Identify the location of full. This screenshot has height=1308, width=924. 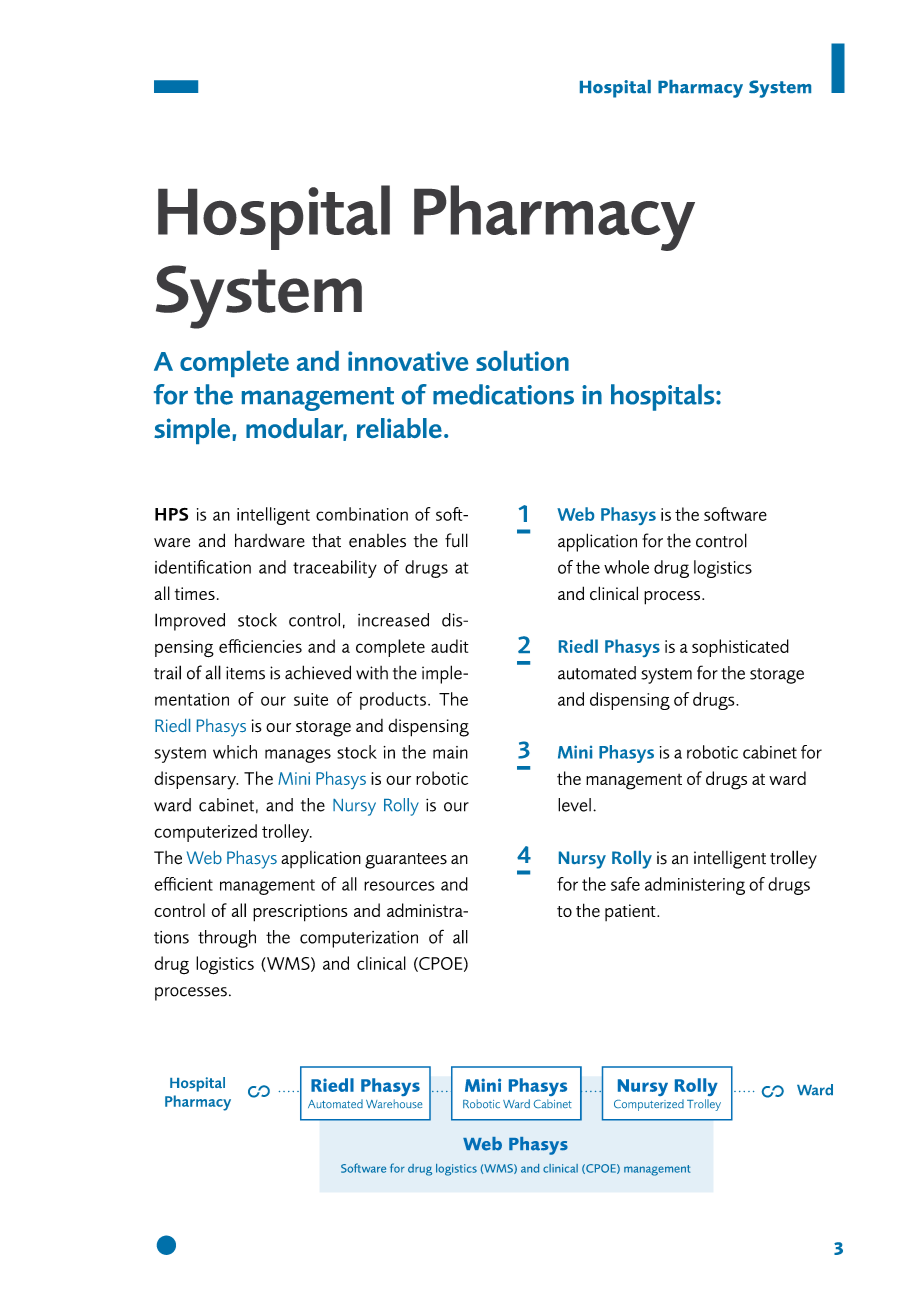
(456, 540).
